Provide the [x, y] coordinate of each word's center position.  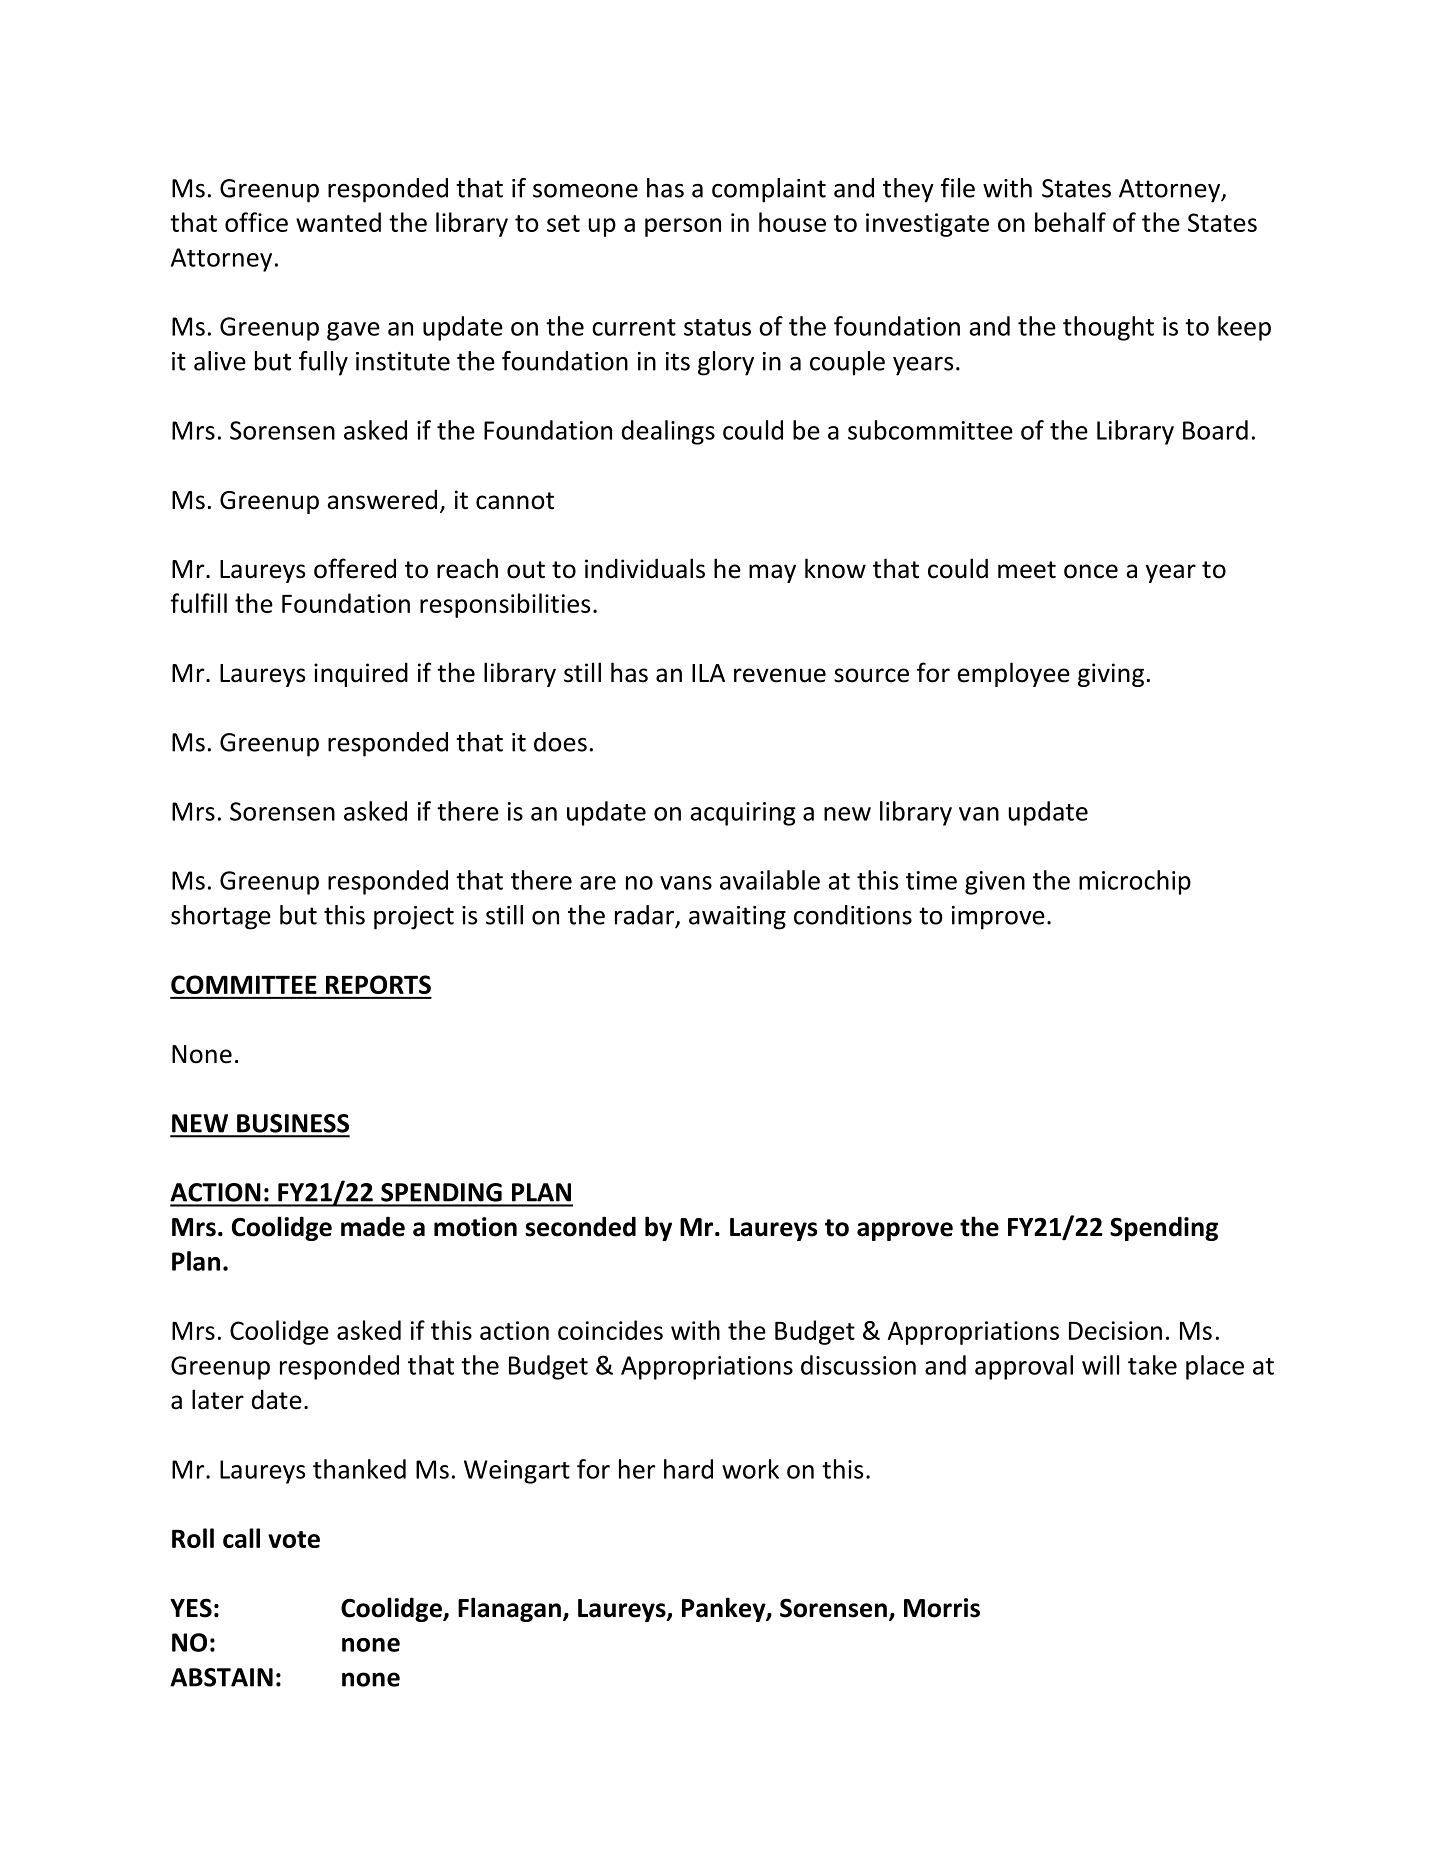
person [683, 227]
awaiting [737, 918]
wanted [338, 222]
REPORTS [378, 984]
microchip [1135, 882]
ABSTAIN [221, 1677]
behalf [1070, 222]
